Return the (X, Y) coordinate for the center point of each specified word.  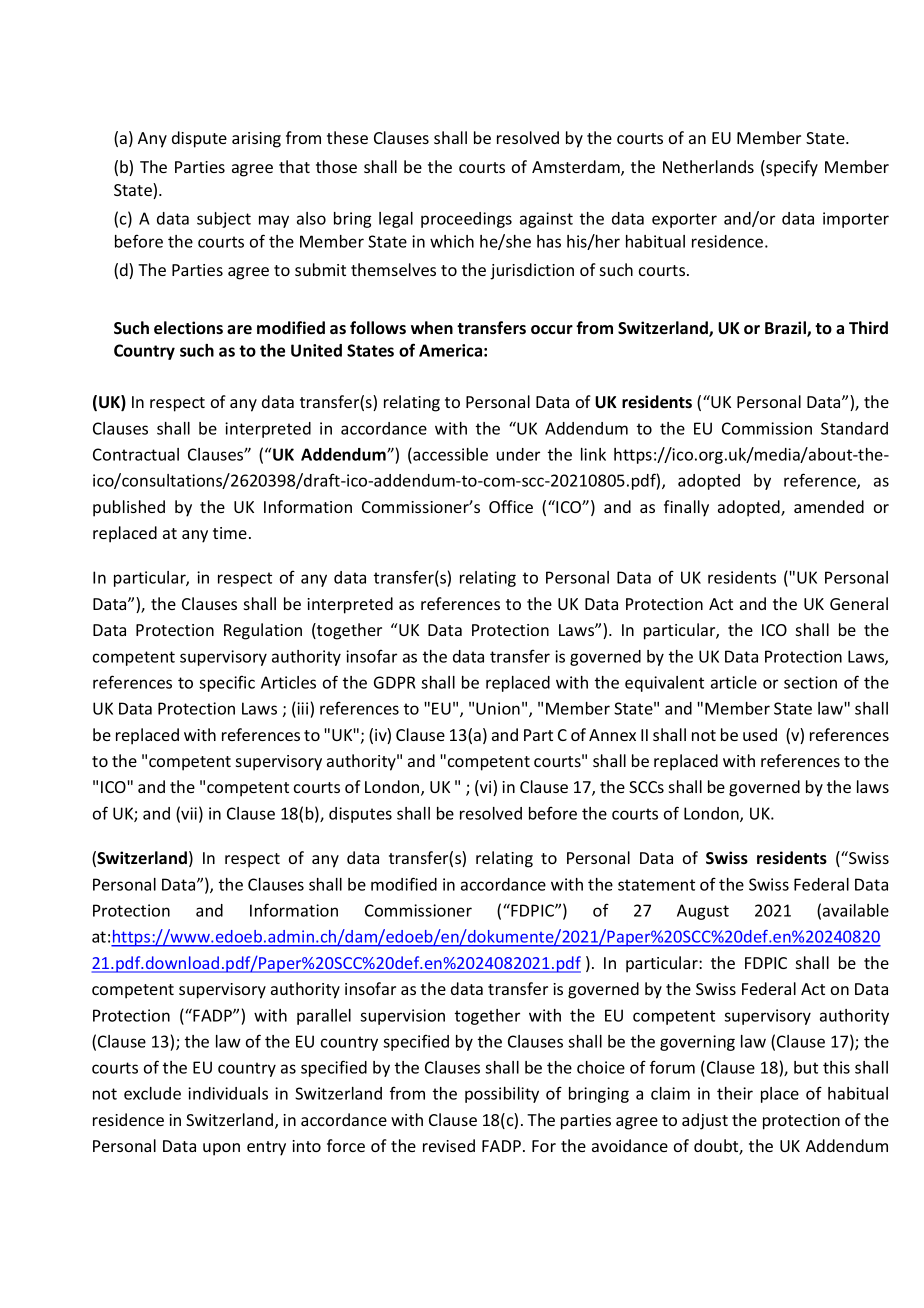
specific (227, 683)
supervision (402, 1017)
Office (511, 506)
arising (256, 140)
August (703, 912)
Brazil (786, 329)
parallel (324, 1017)
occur (552, 330)
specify (791, 168)
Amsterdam (577, 168)
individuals (228, 1093)
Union (498, 708)
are (239, 330)
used (760, 734)
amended (829, 506)
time (230, 533)
